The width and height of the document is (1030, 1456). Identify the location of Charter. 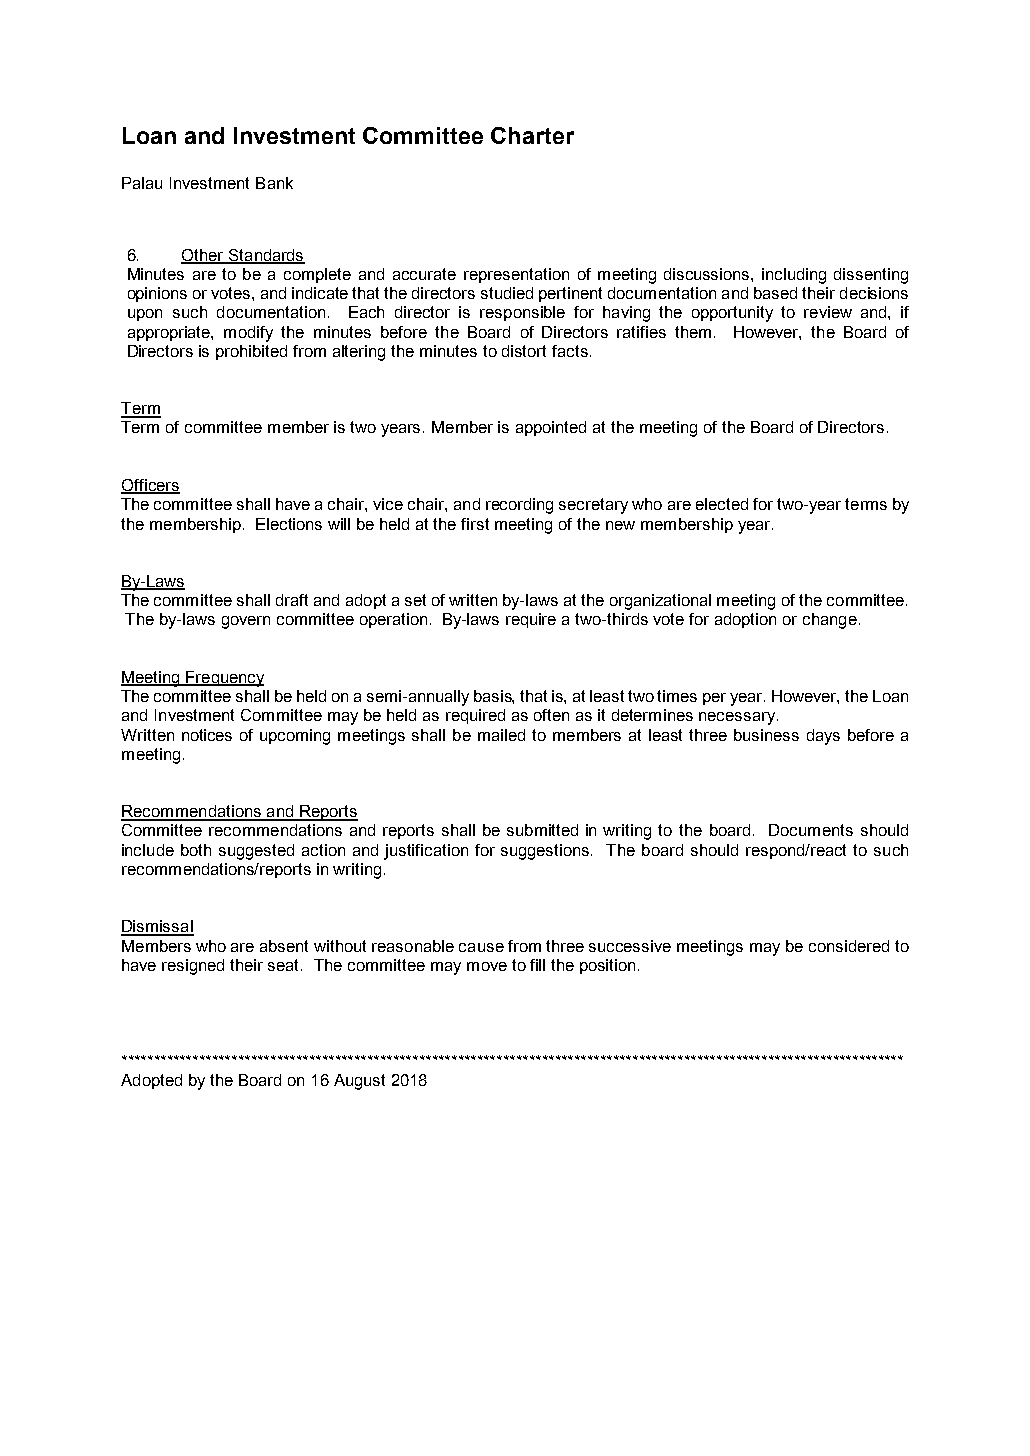
(532, 135).
